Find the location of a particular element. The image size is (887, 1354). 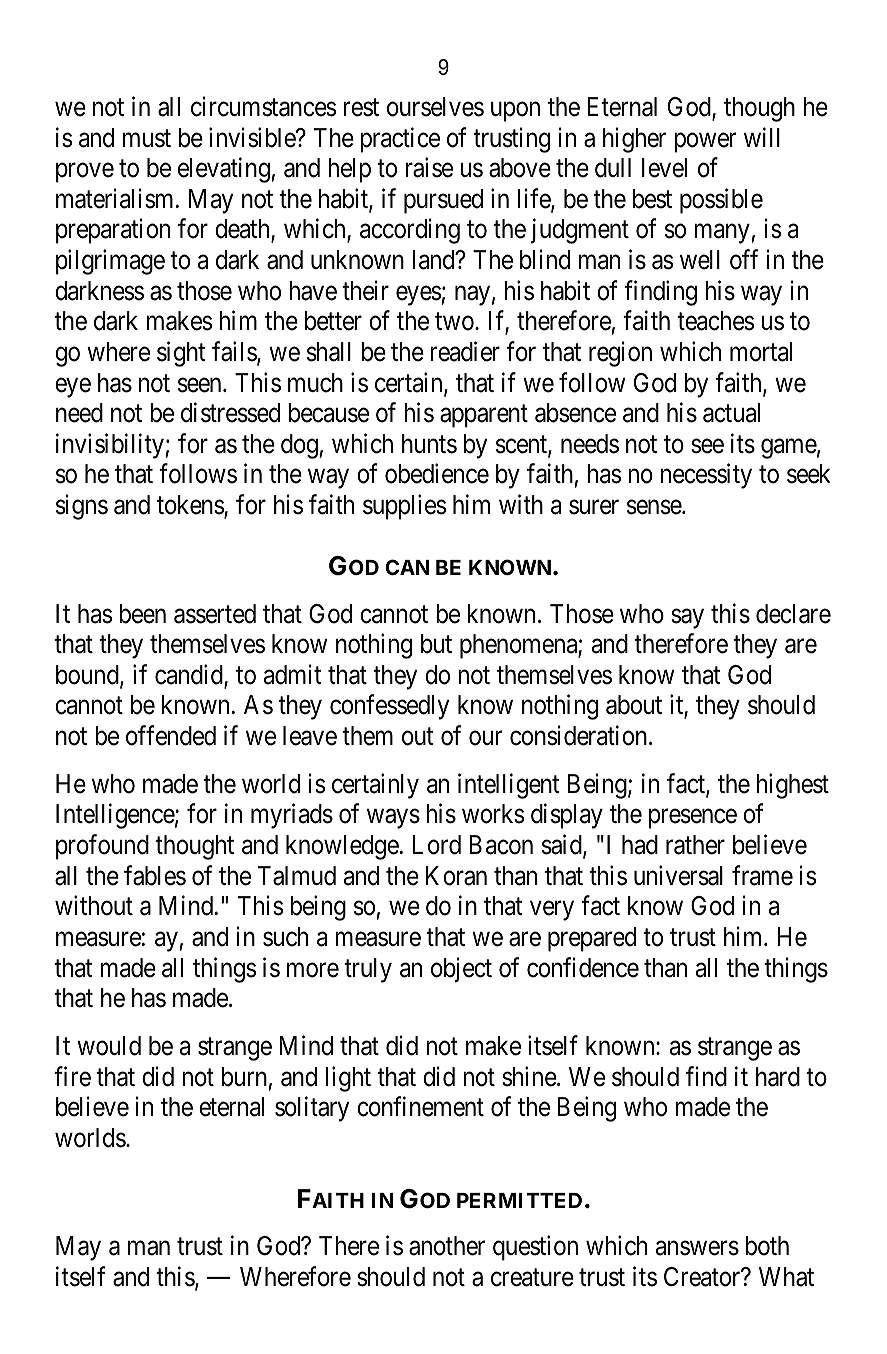

both is located at coordinates (767, 1246).
